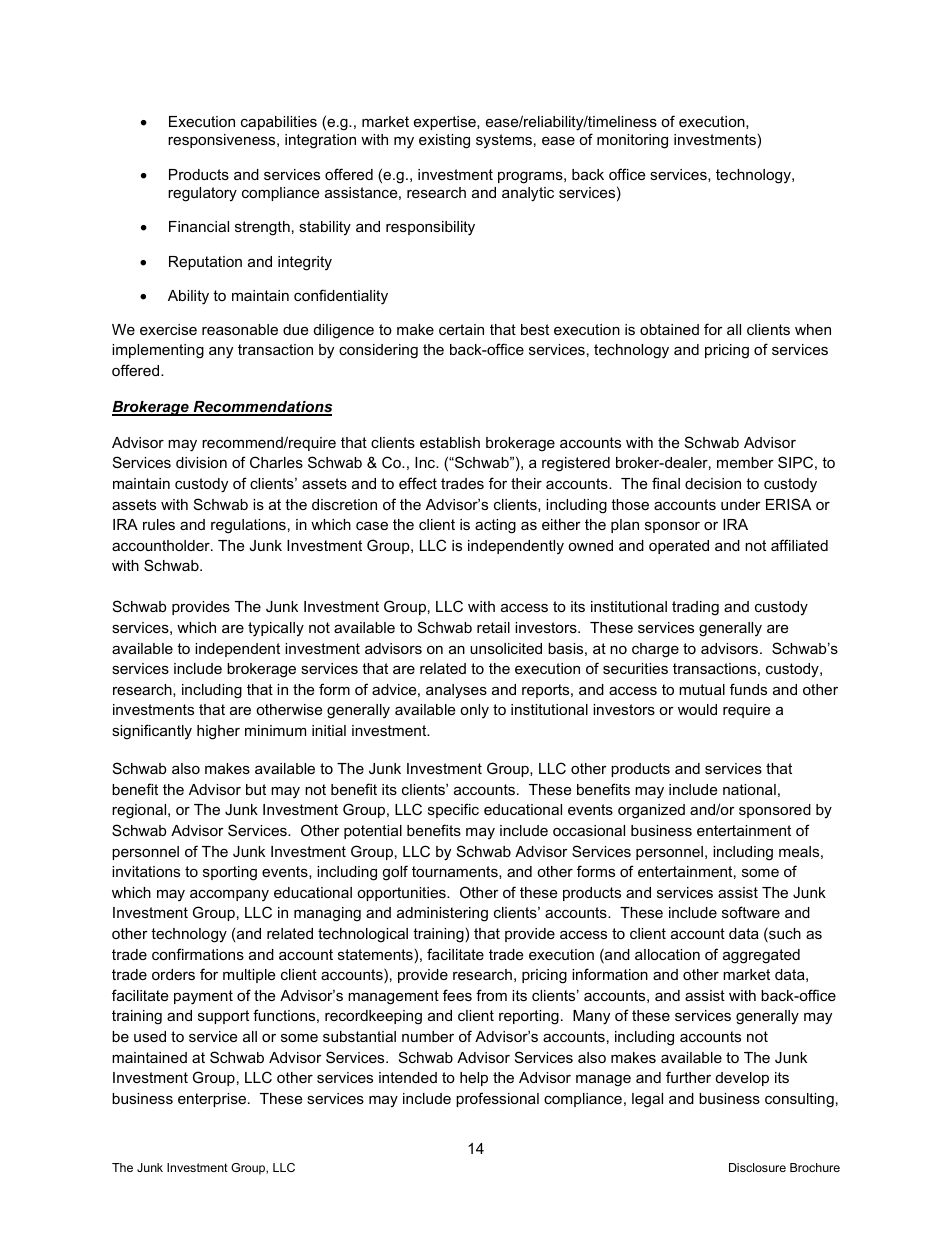 The height and width of the screenshot is (1233, 952). Describe the element at coordinates (632, 141) in the screenshot. I see `monitoring` at that location.
